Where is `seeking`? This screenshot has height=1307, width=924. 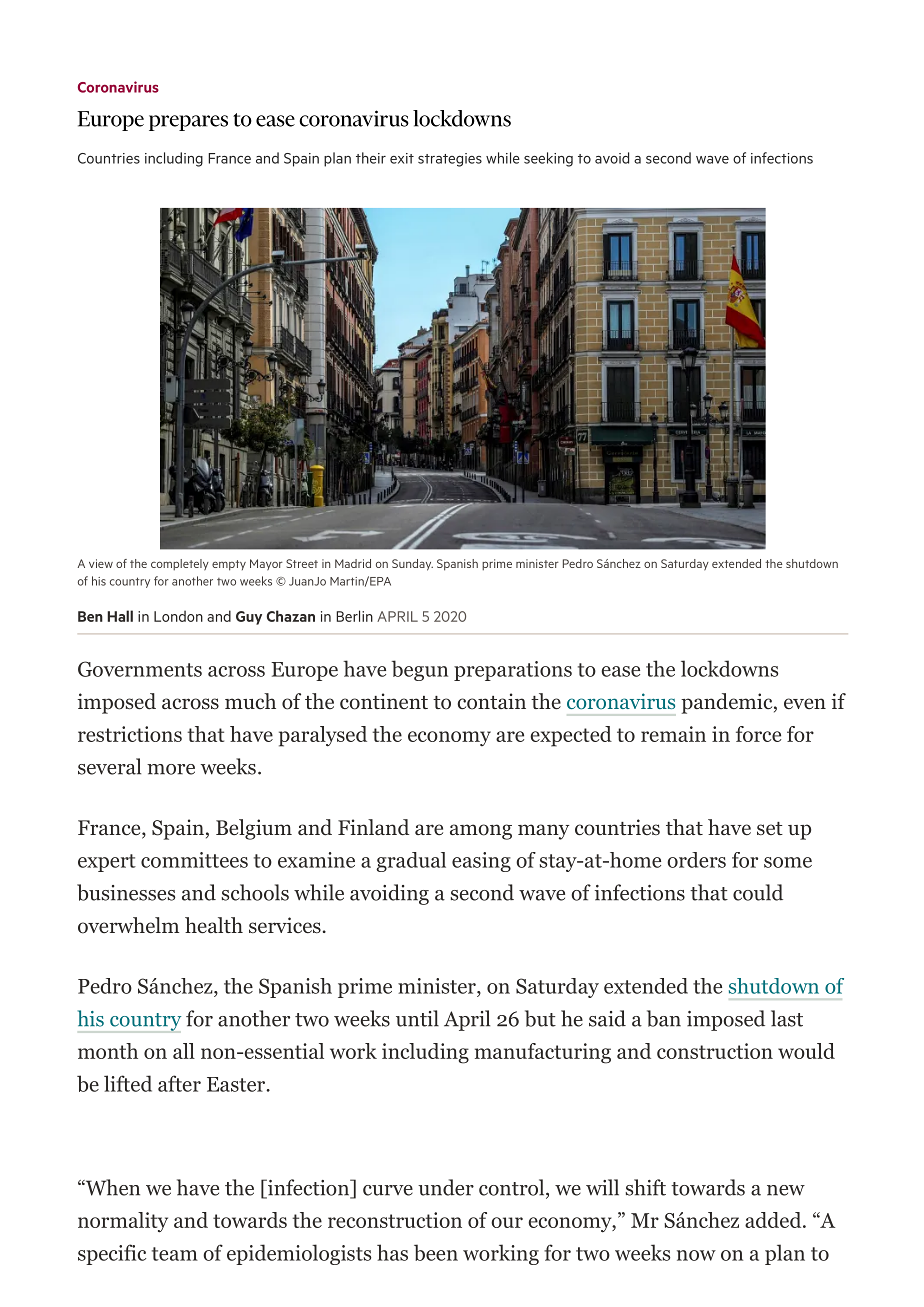
seeking is located at coordinates (548, 159).
